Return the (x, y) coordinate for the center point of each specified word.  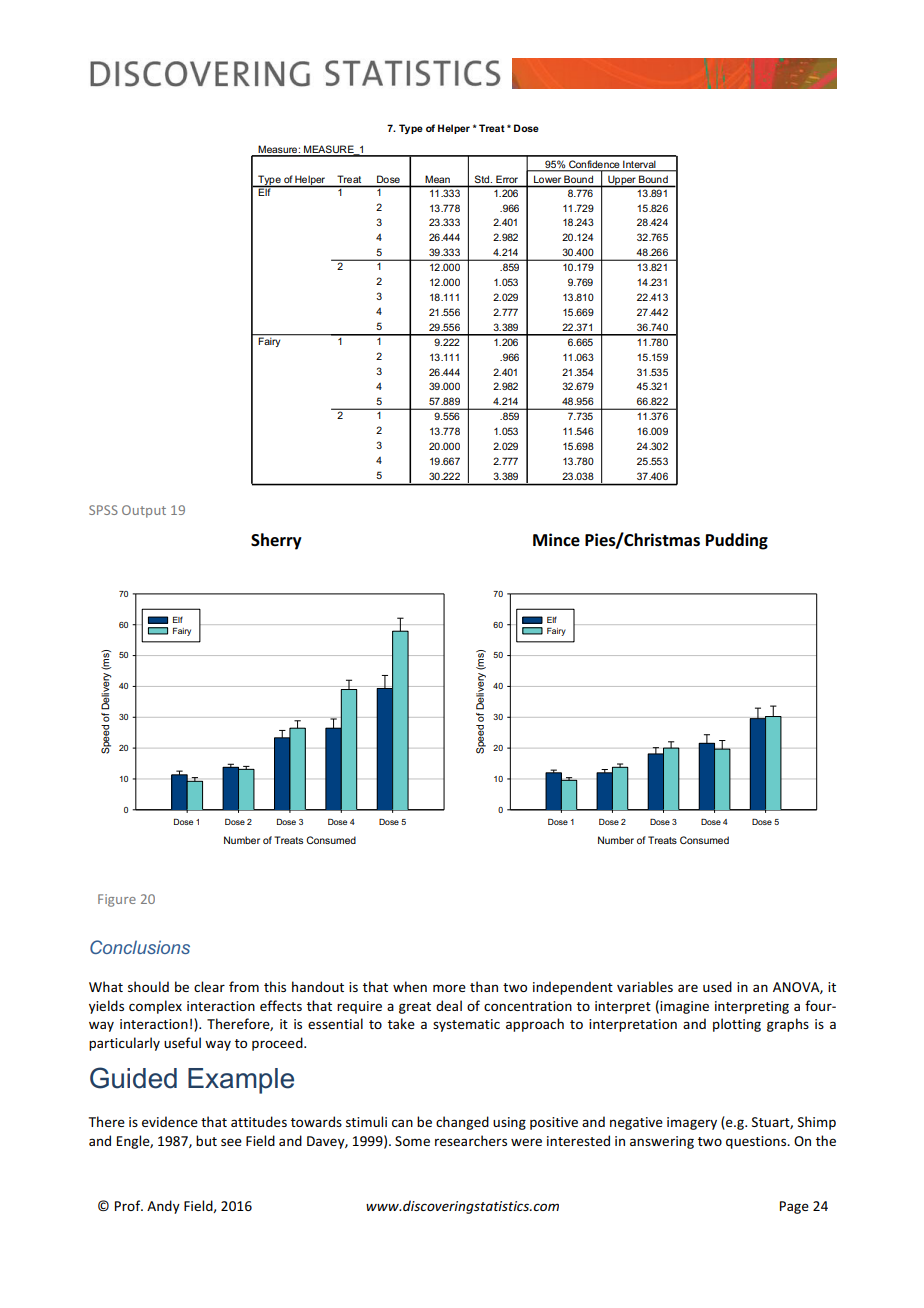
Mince (556, 540)
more (449, 988)
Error (507, 179)
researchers (471, 1140)
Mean (438, 179)
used (717, 986)
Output (144, 511)
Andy (163, 1207)
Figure (117, 900)
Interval (639, 165)
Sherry (276, 541)
